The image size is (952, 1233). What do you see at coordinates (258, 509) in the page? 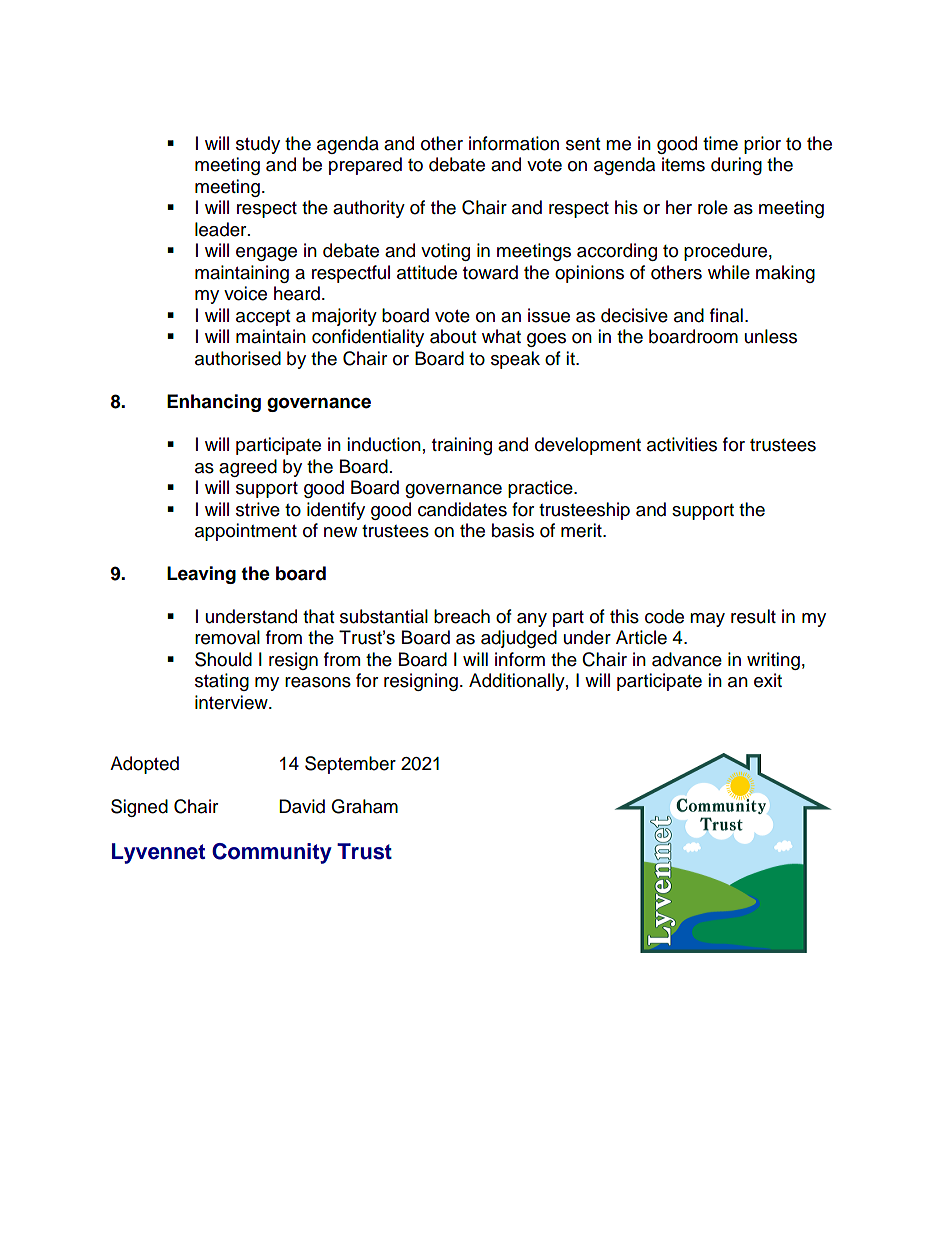
I see `strive` at bounding box center [258, 509].
